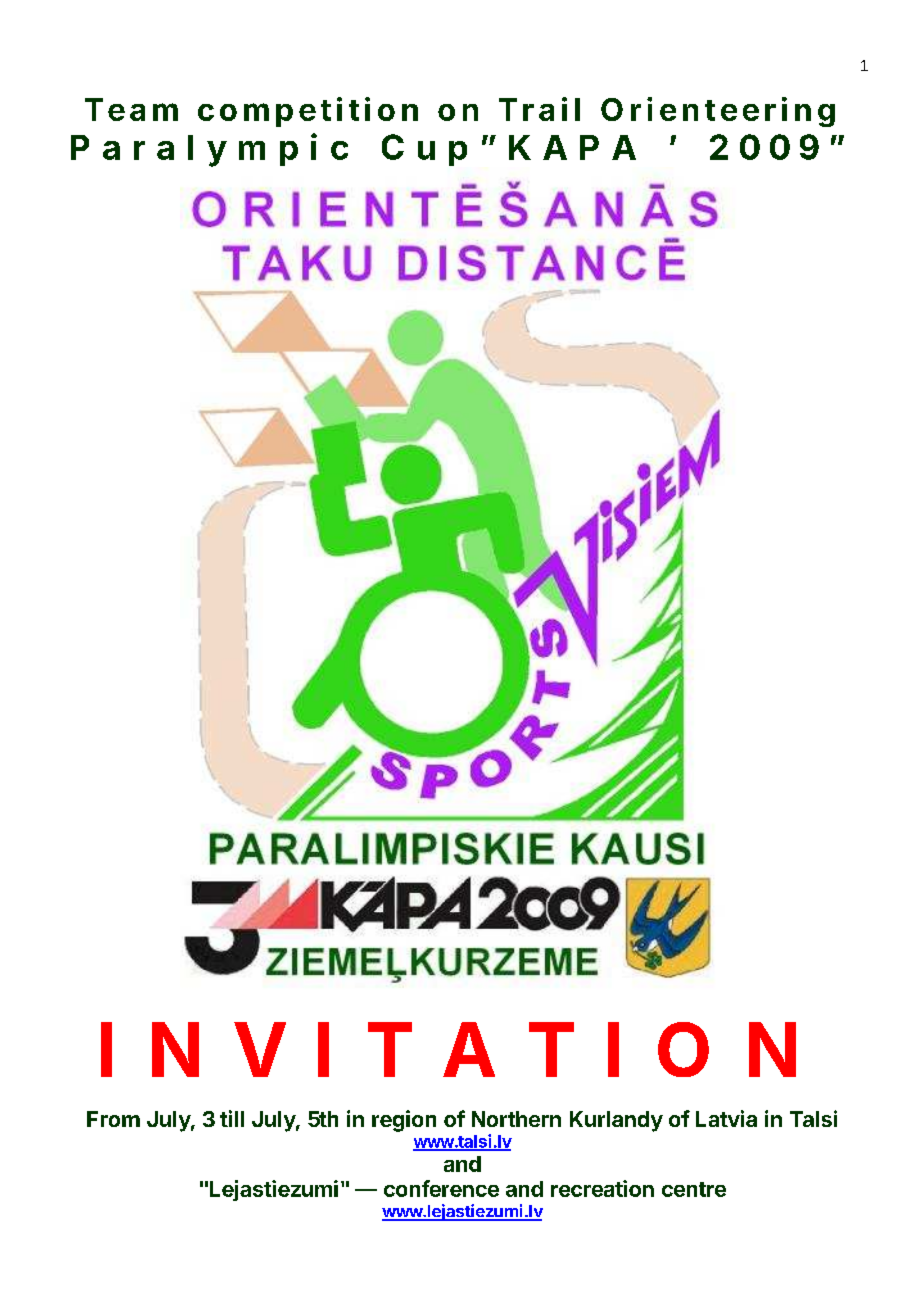 Image resolution: width=924 pixels, height=1308 pixels. Describe the element at coordinates (516, 1119) in the page. I see `Northern` at that location.
